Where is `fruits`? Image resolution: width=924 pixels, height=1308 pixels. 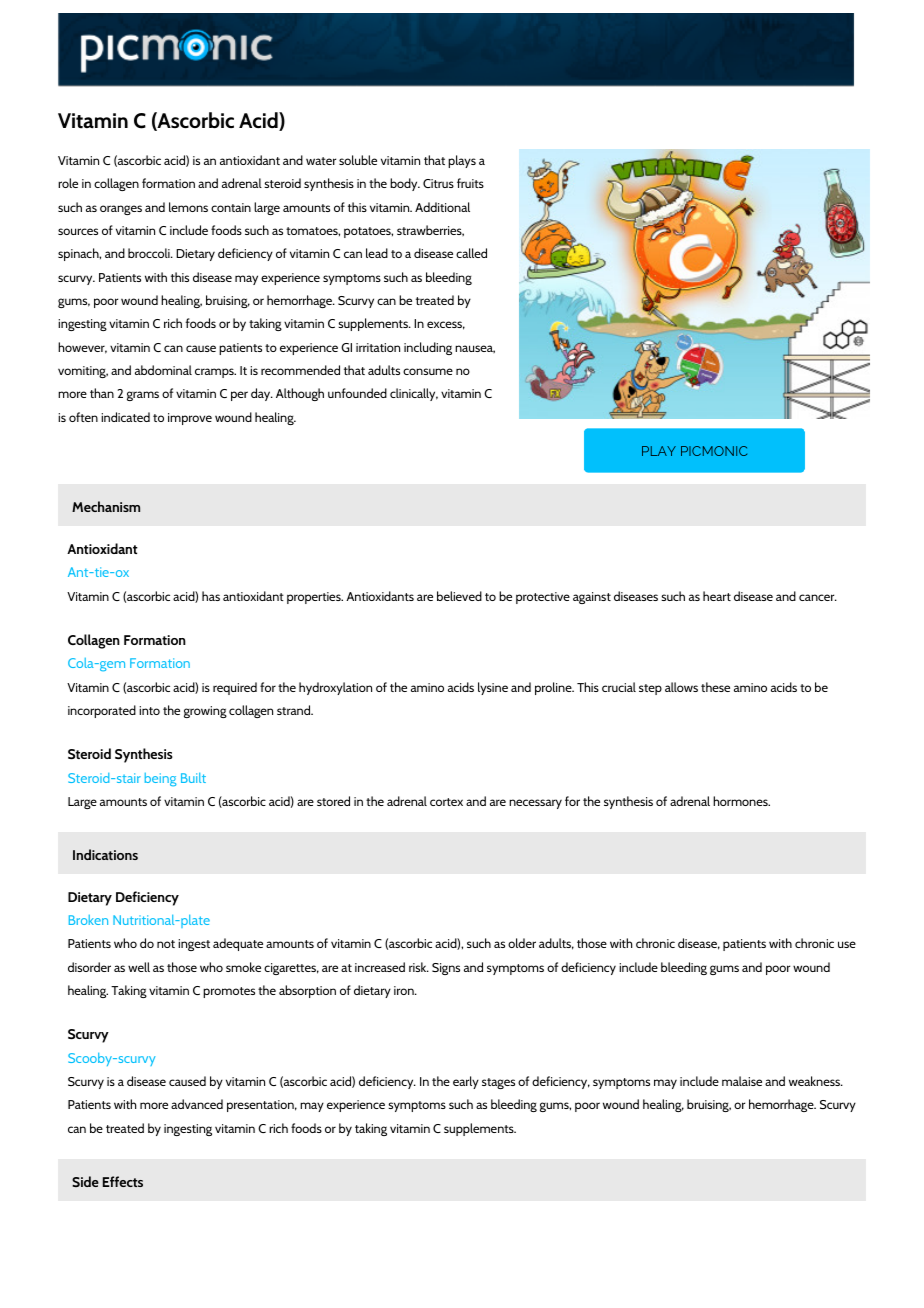
fruits is located at coordinates (470, 183).
